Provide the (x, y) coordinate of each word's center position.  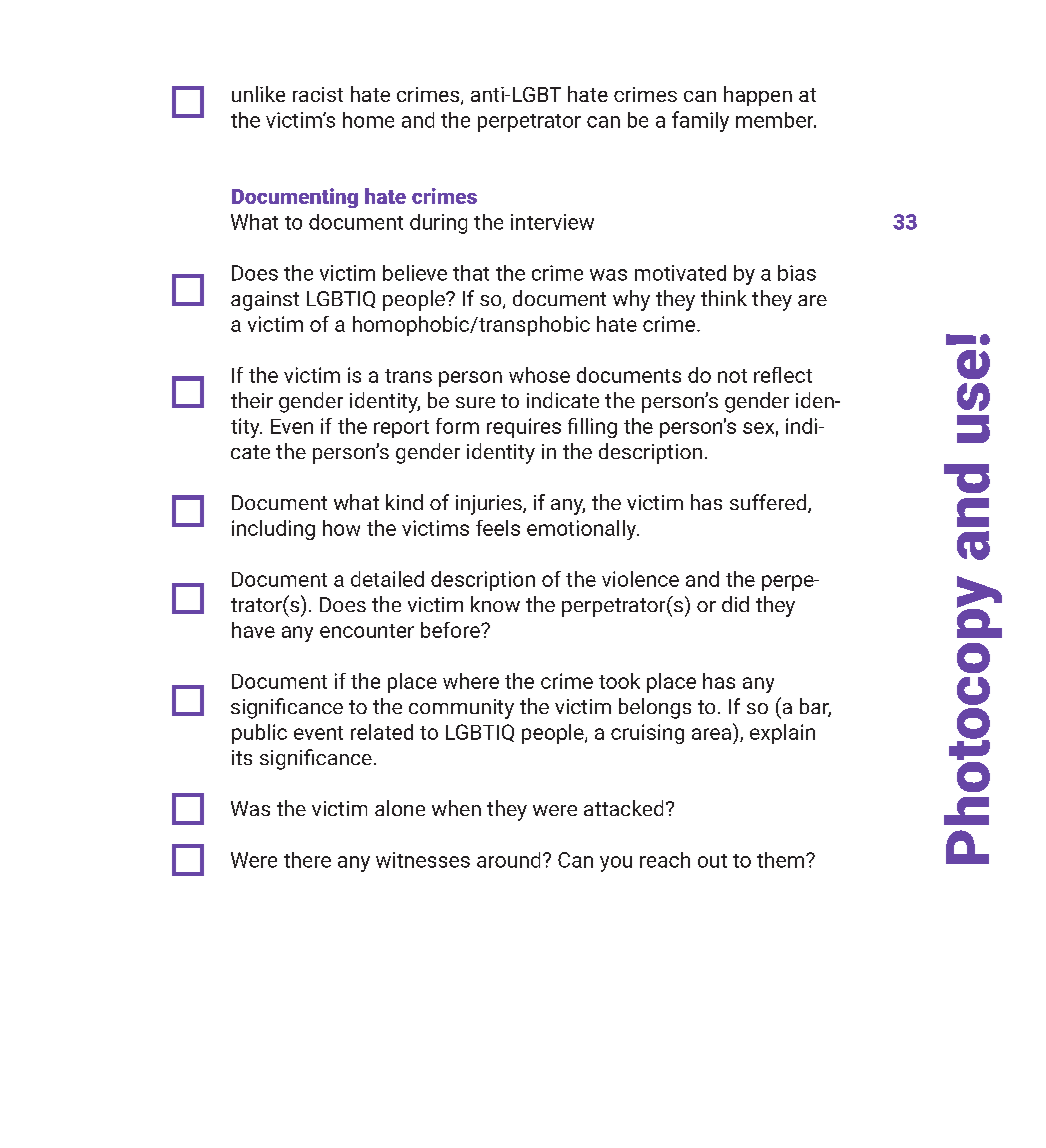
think (724, 298)
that (471, 273)
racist (318, 94)
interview (552, 222)
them (780, 860)
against (265, 301)
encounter (367, 631)
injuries (490, 505)
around (508, 860)
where (471, 681)
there (307, 860)
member (776, 120)
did (735, 604)
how (341, 528)
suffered (768, 502)
